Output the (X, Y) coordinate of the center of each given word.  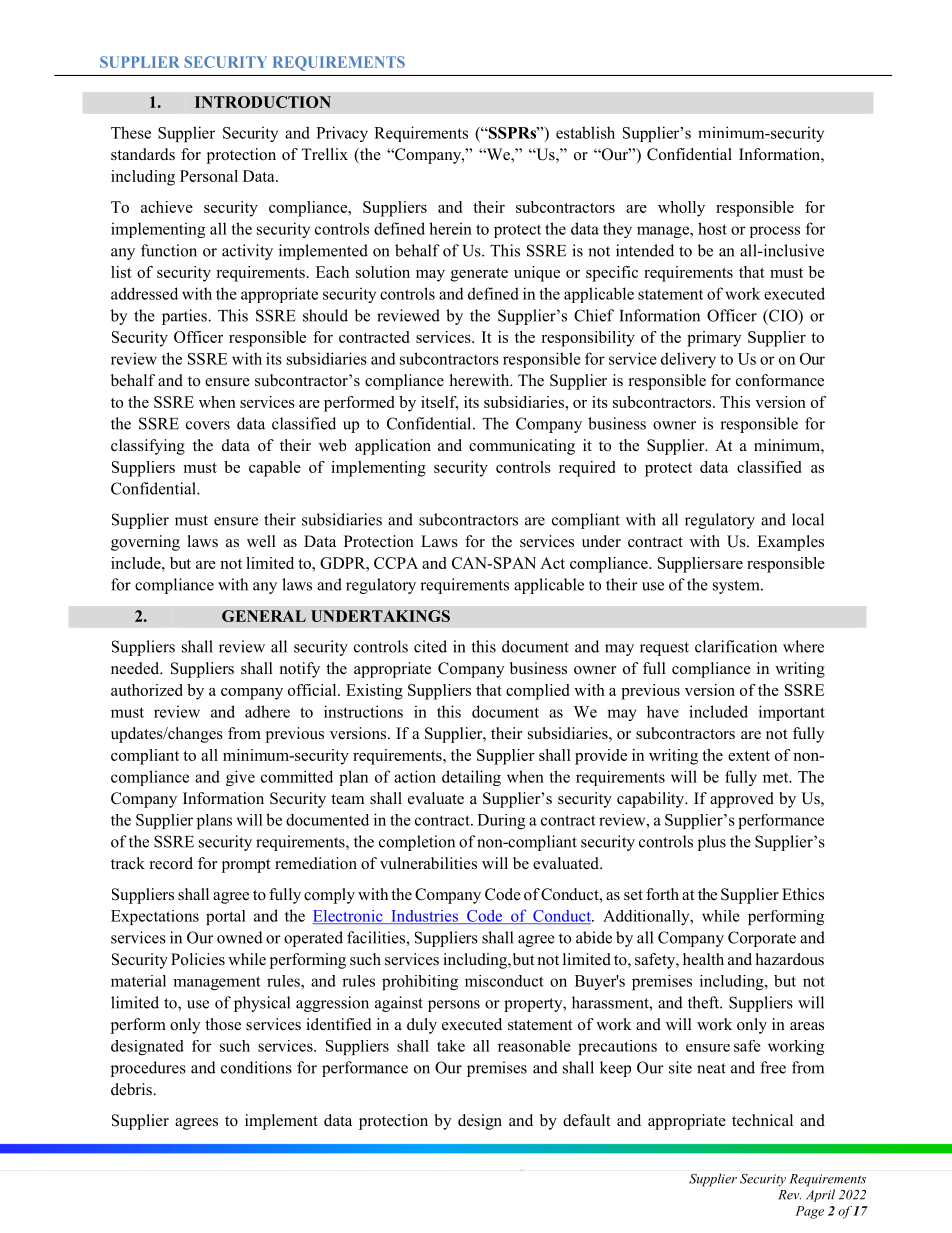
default (586, 1120)
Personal (209, 176)
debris (132, 1089)
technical (762, 1120)
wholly (681, 209)
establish (585, 132)
